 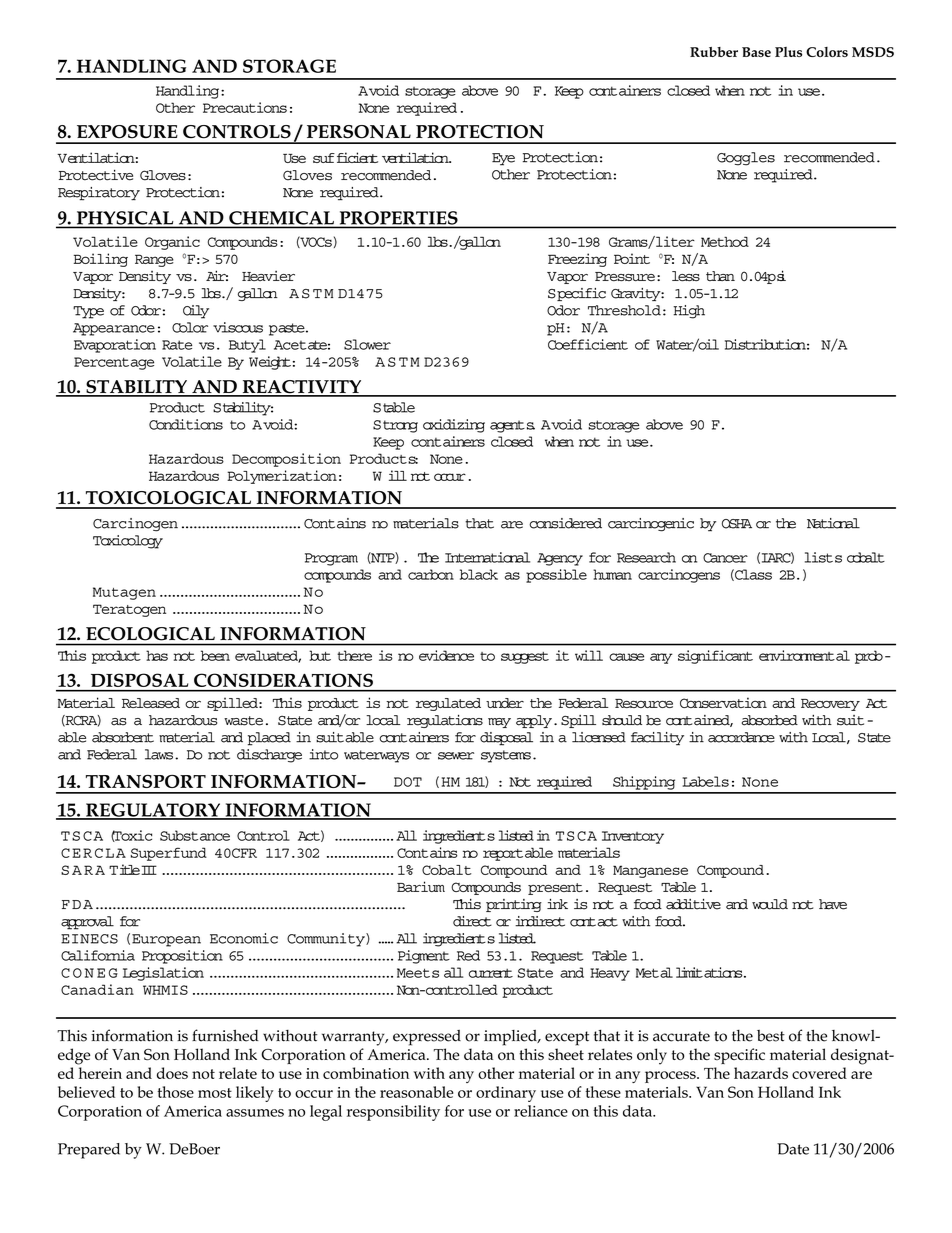 What do you see at coordinates (195, 835) in the image?
I see `Substance` at bounding box center [195, 835].
